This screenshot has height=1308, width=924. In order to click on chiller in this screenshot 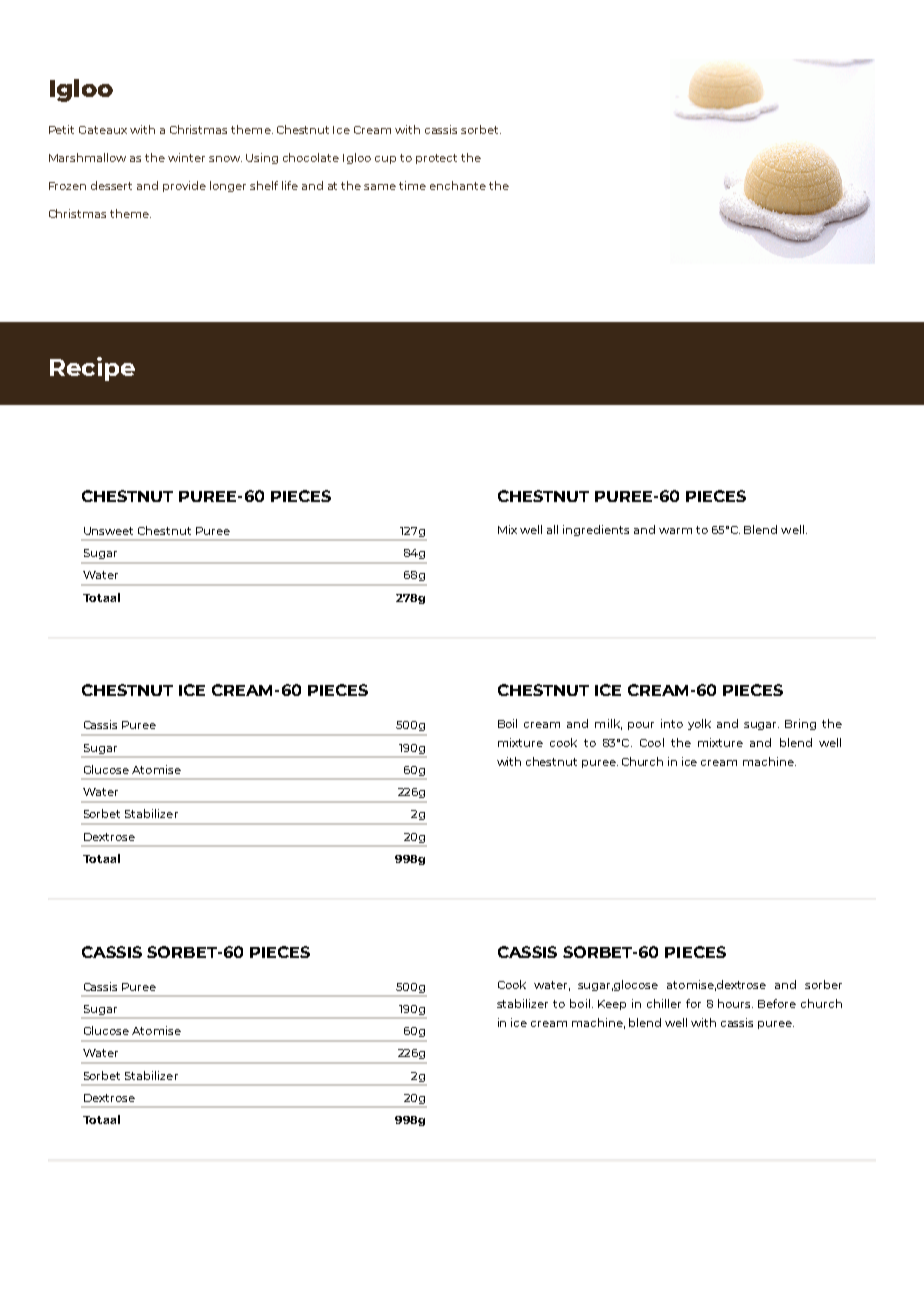, I will do `click(664, 1003)`.
